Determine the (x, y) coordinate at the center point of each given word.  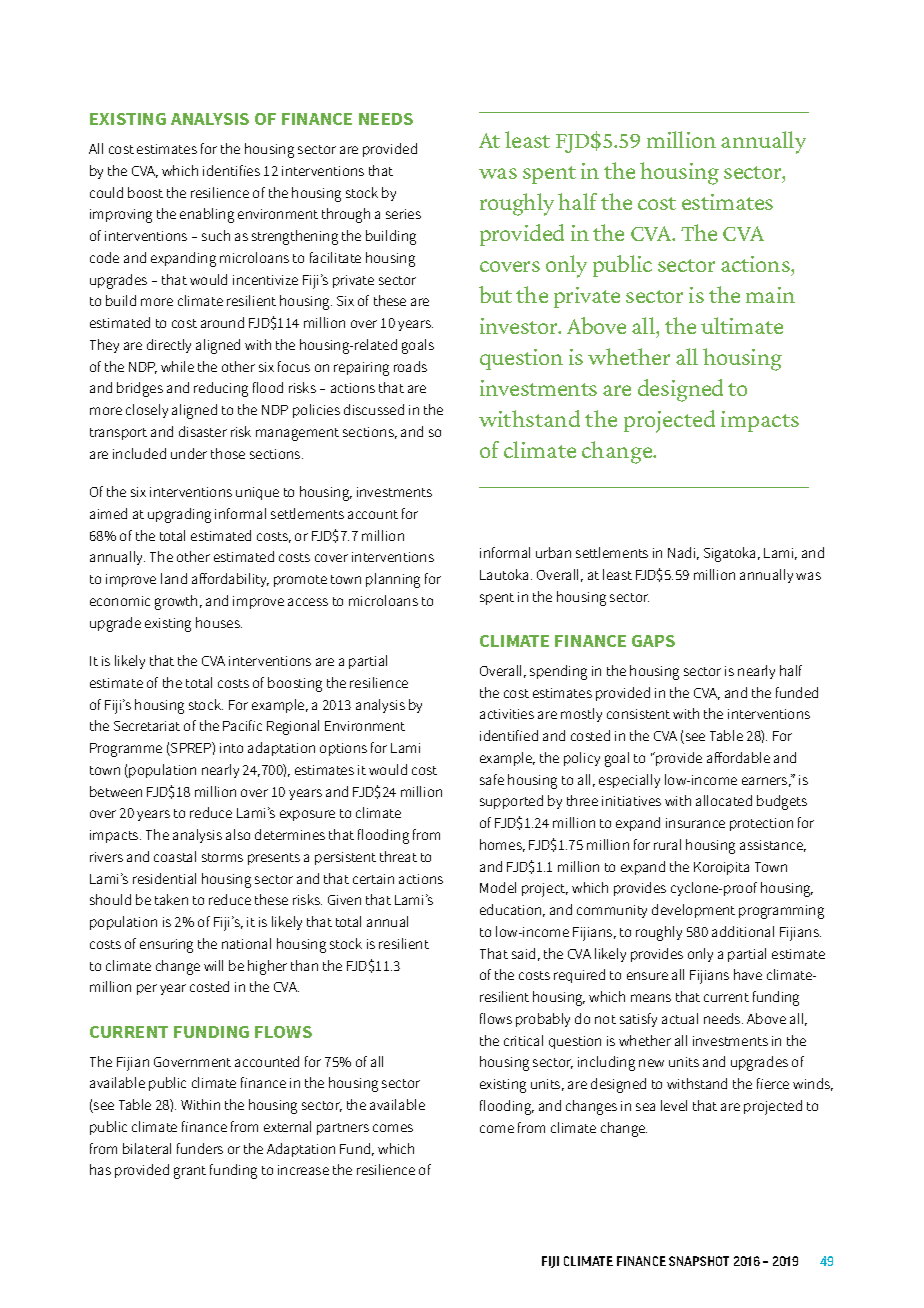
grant (190, 1172)
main (770, 295)
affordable (738, 757)
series (403, 214)
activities (507, 714)
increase (303, 1170)
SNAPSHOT (699, 1261)
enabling (207, 215)
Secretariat (147, 726)
